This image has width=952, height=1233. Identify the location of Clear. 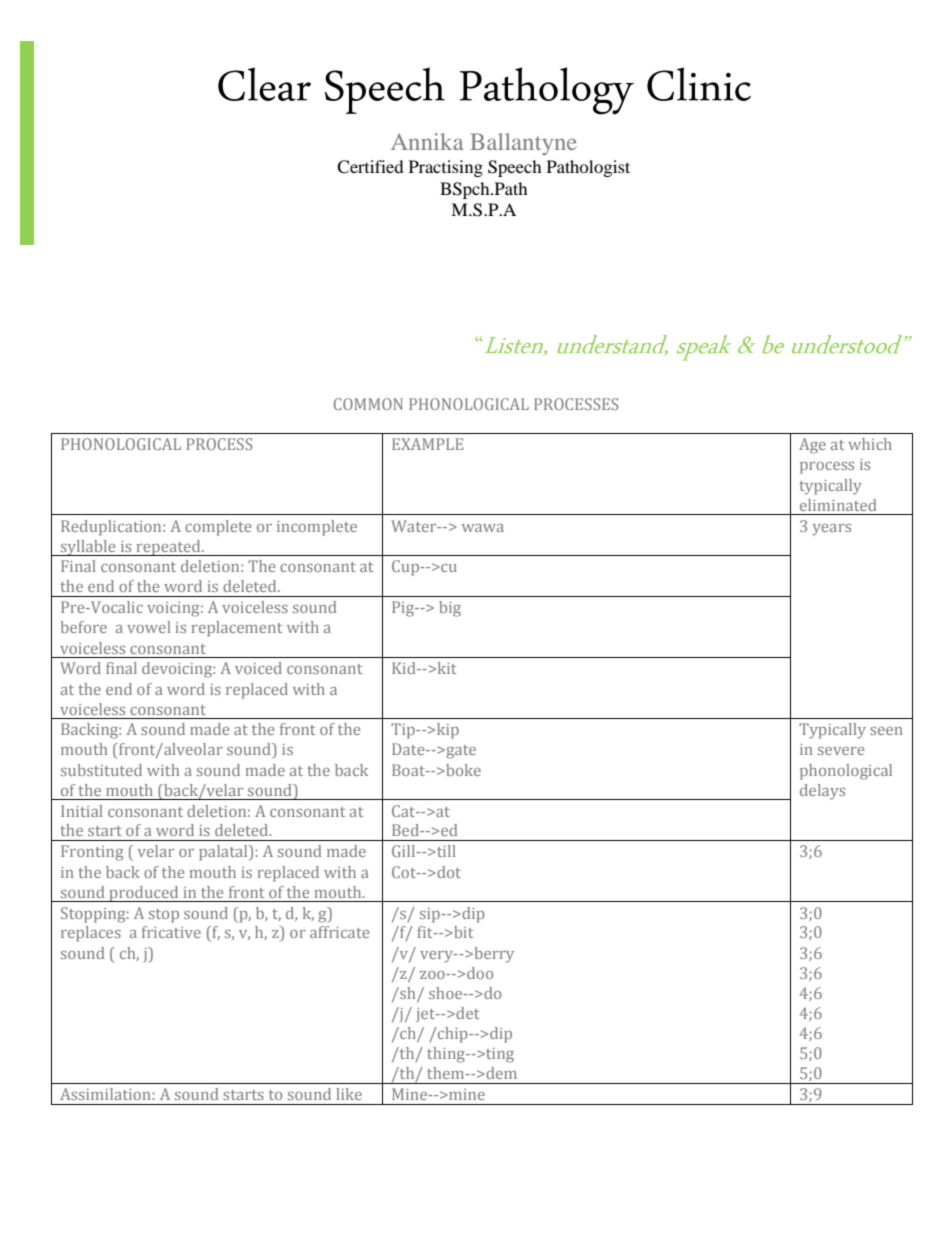
(264, 84).
